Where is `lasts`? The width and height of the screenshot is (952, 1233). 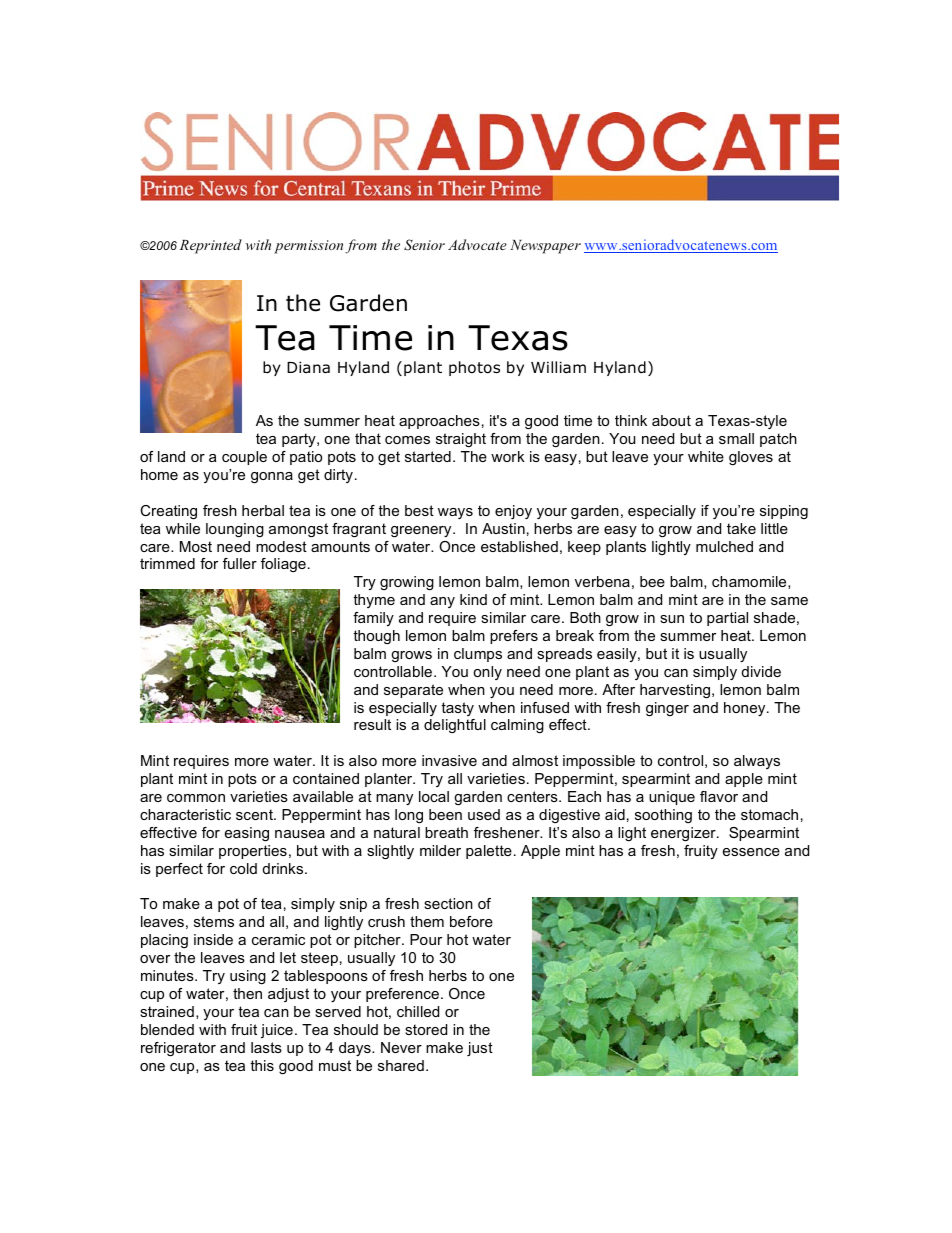 lasts is located at coordinates (266, 1047).
